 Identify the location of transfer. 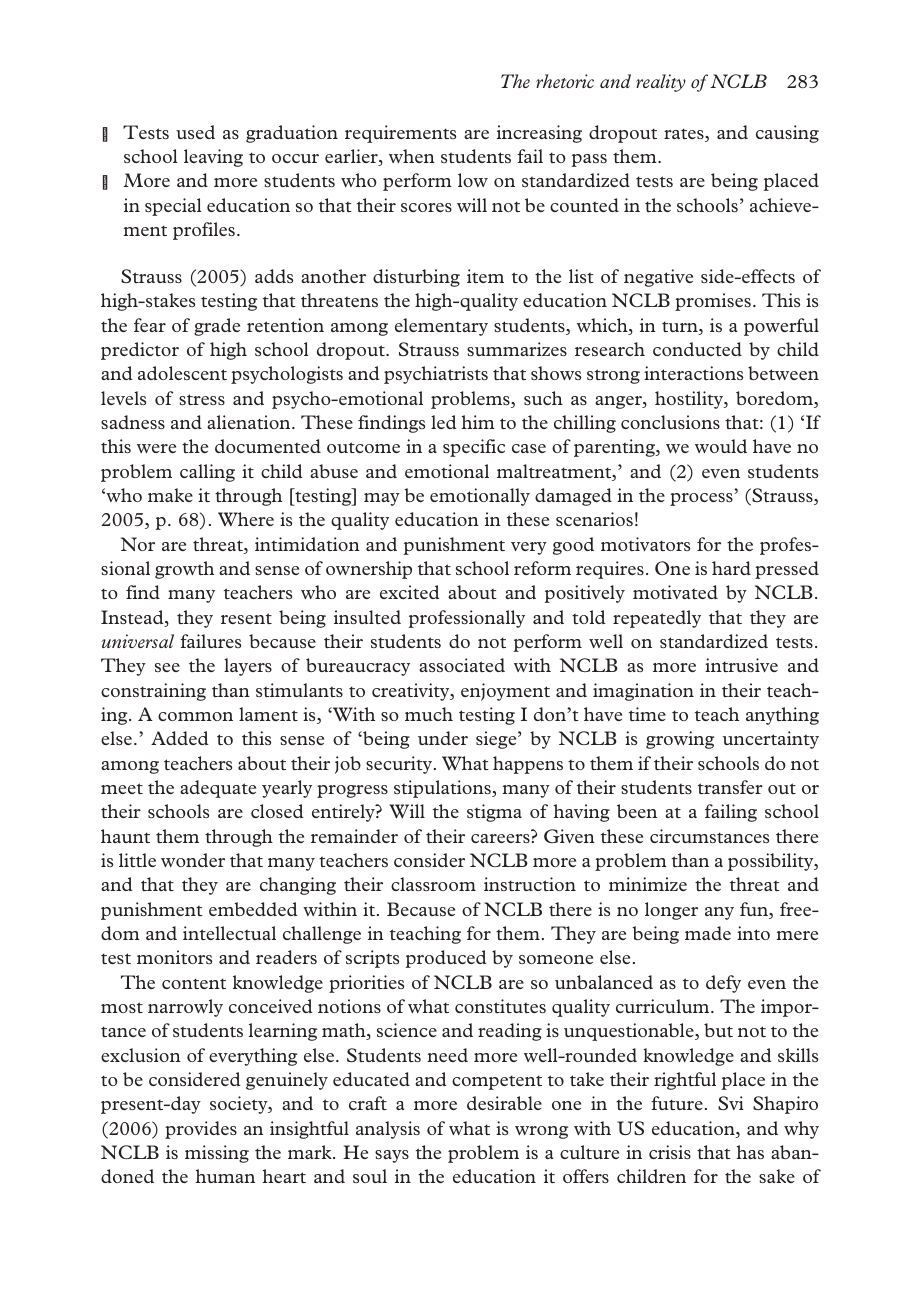
(730, 787).
